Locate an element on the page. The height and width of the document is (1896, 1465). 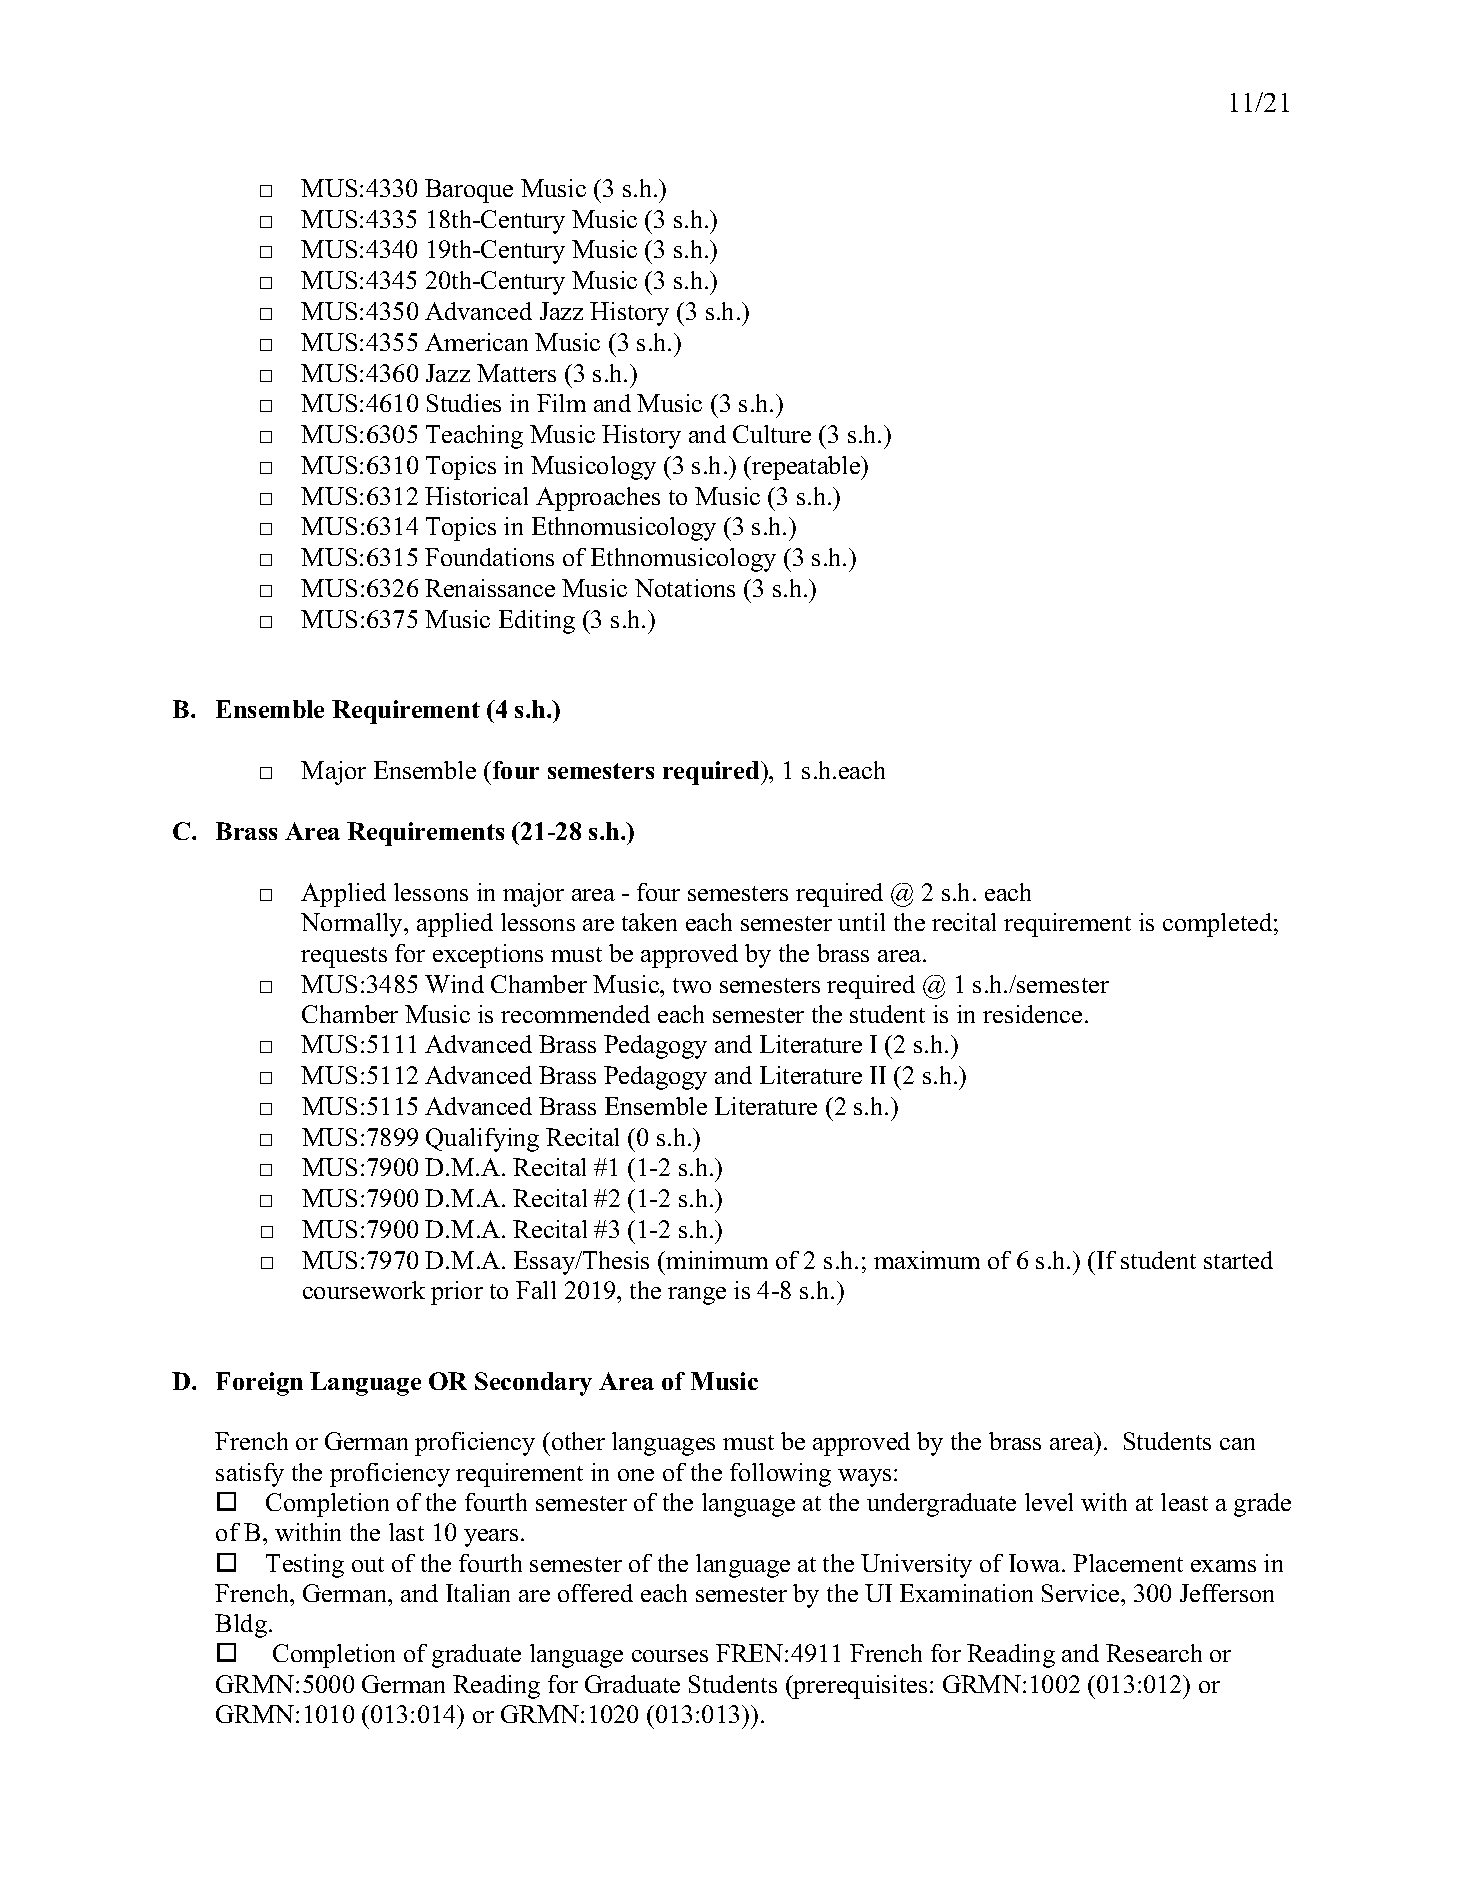
out is located at coordinates (368, 1564).
